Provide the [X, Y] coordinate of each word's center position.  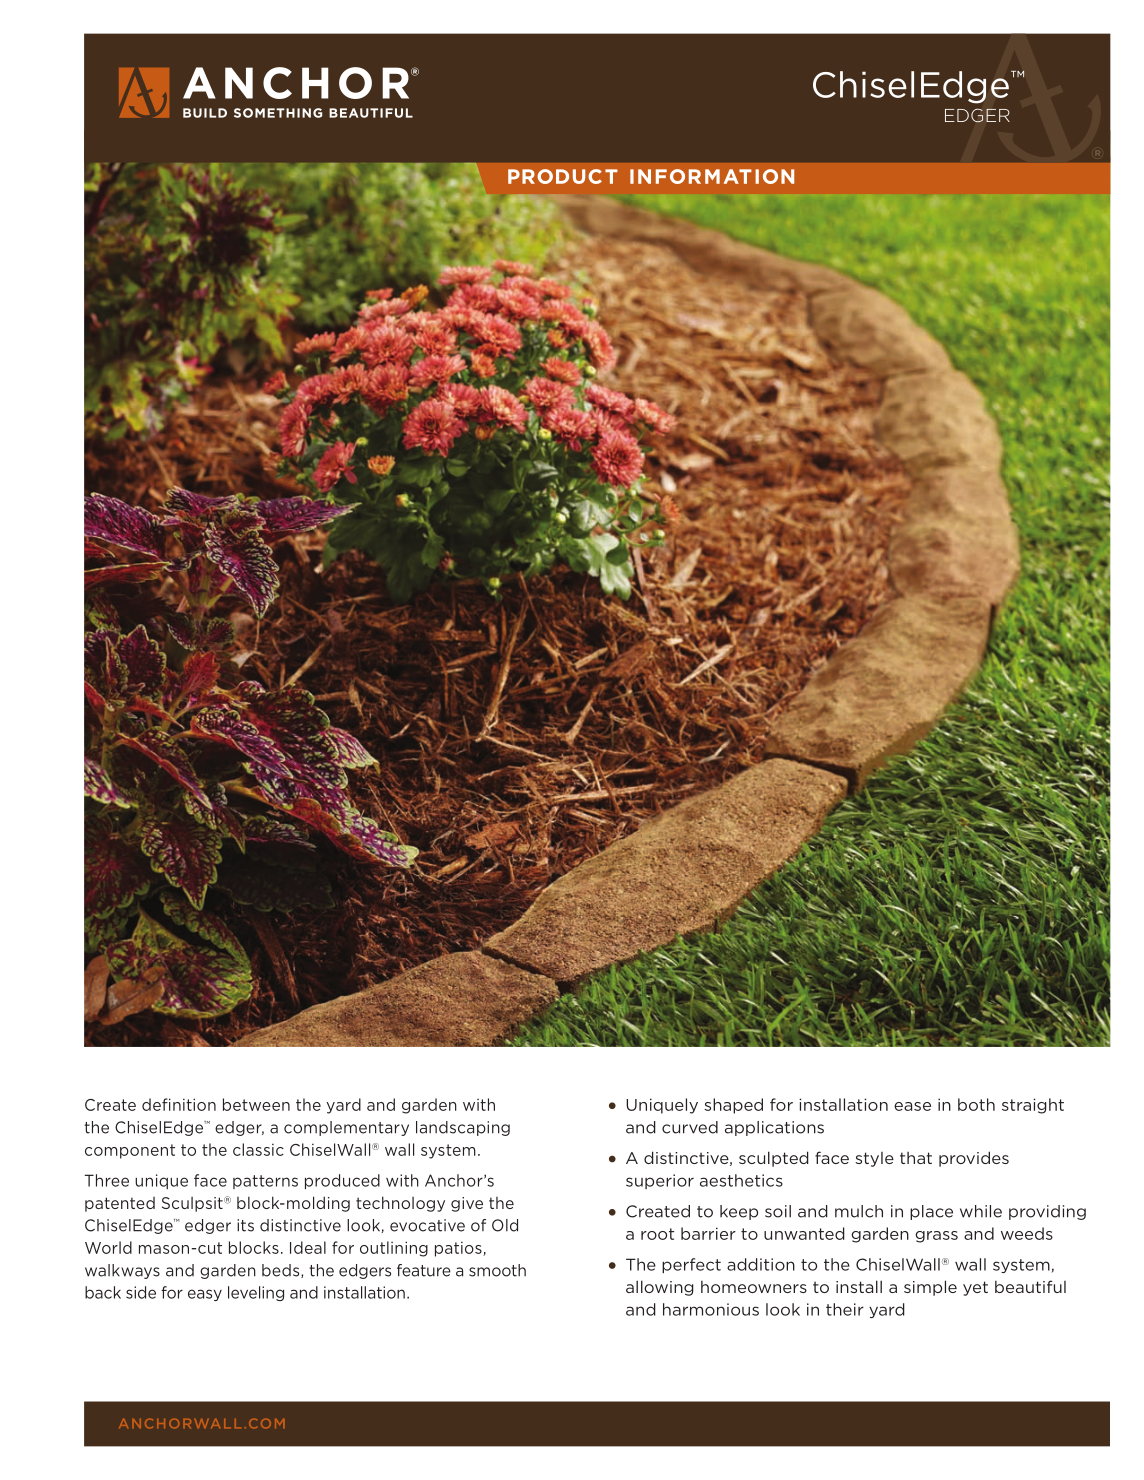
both [976, 1104]
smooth [497, 1270]
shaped [733, 1106]
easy [205, 1295]
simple [930, 1288]
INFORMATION [712, 176]
